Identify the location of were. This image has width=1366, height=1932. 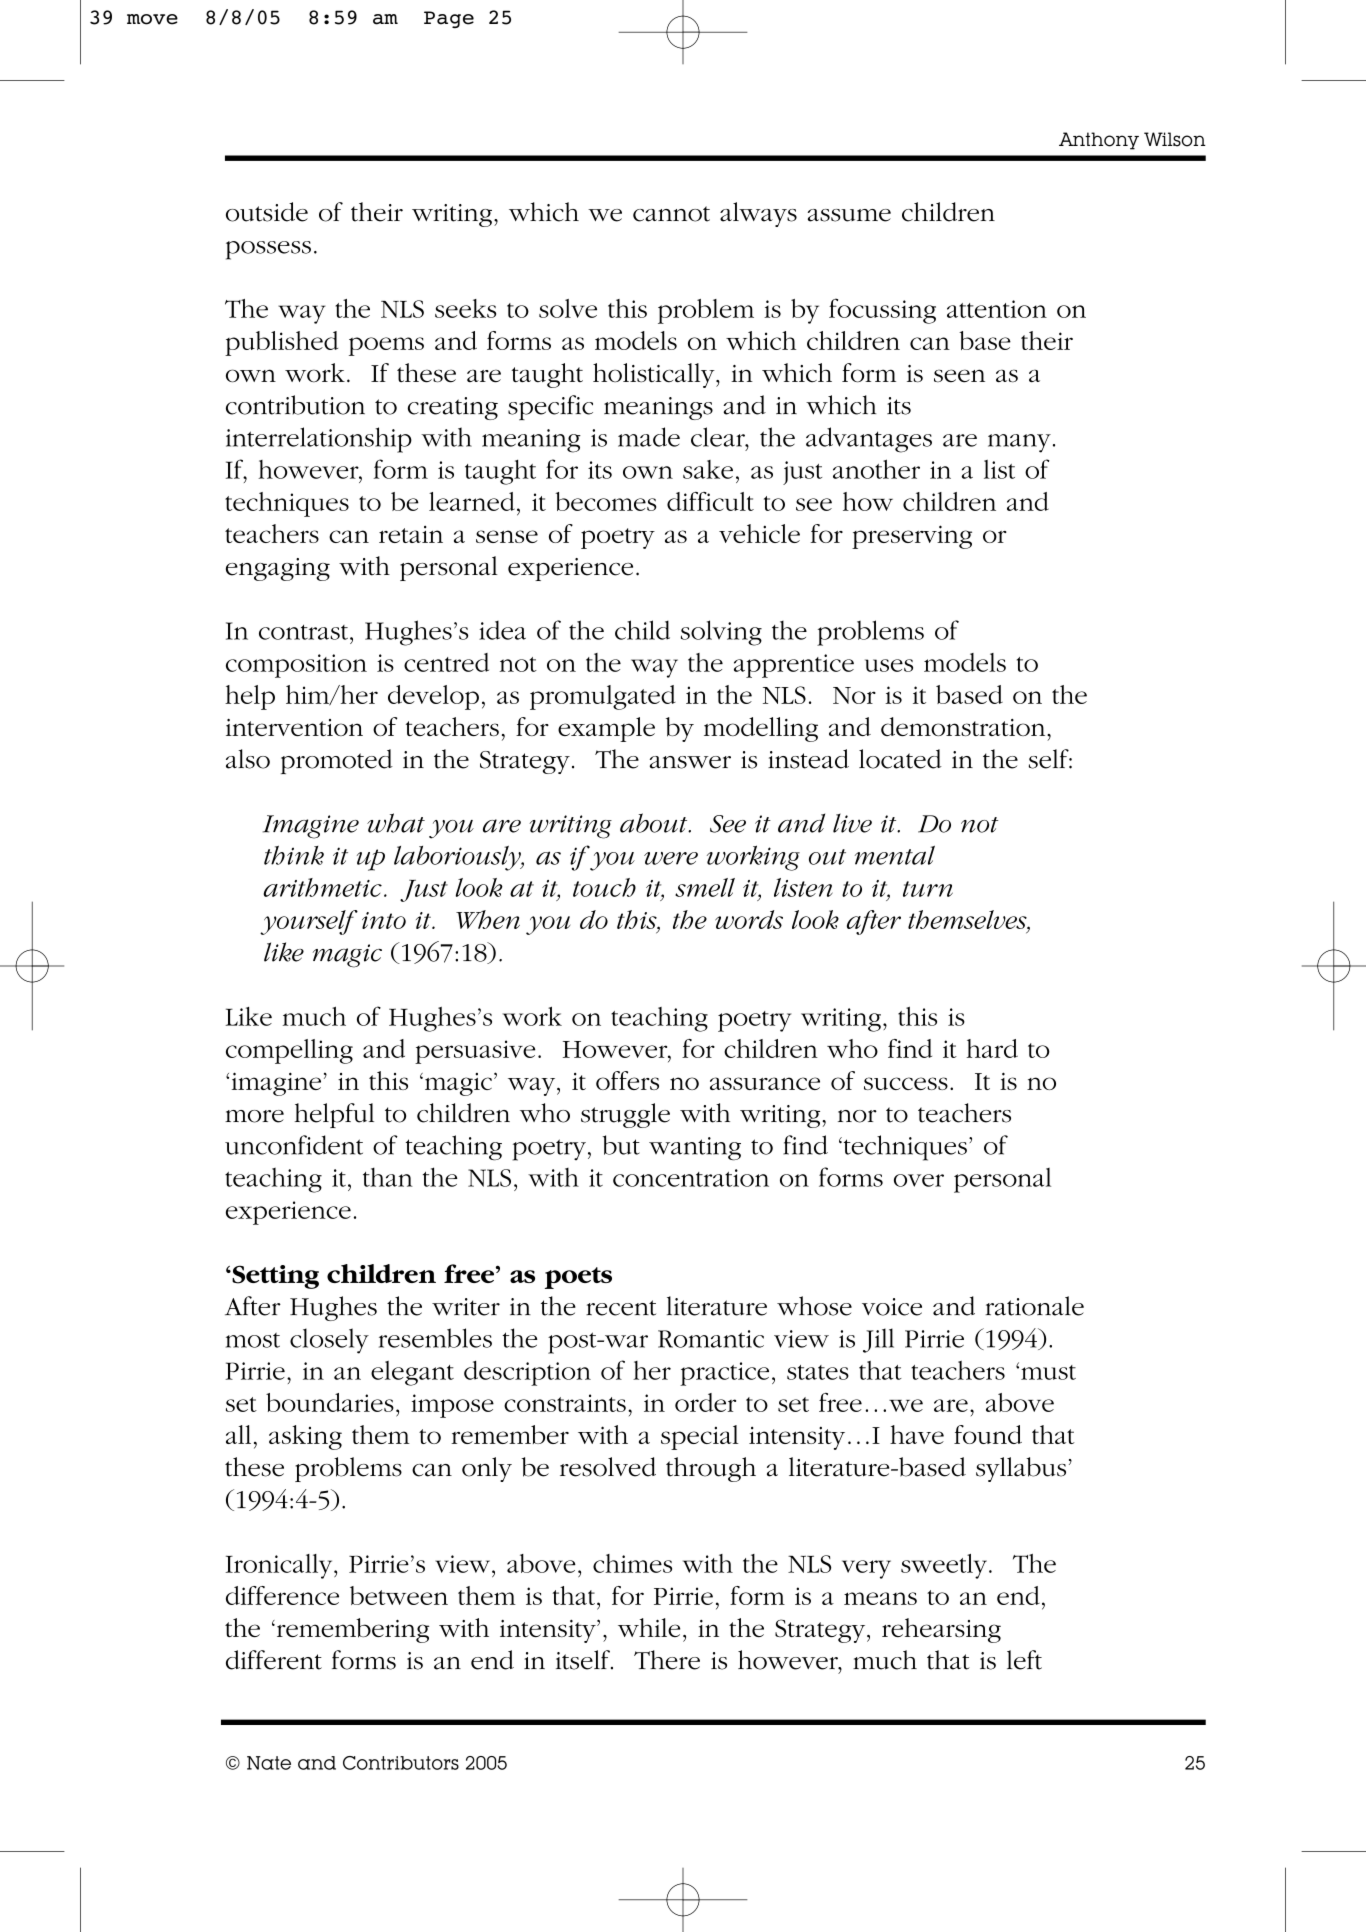
(671, 858).
